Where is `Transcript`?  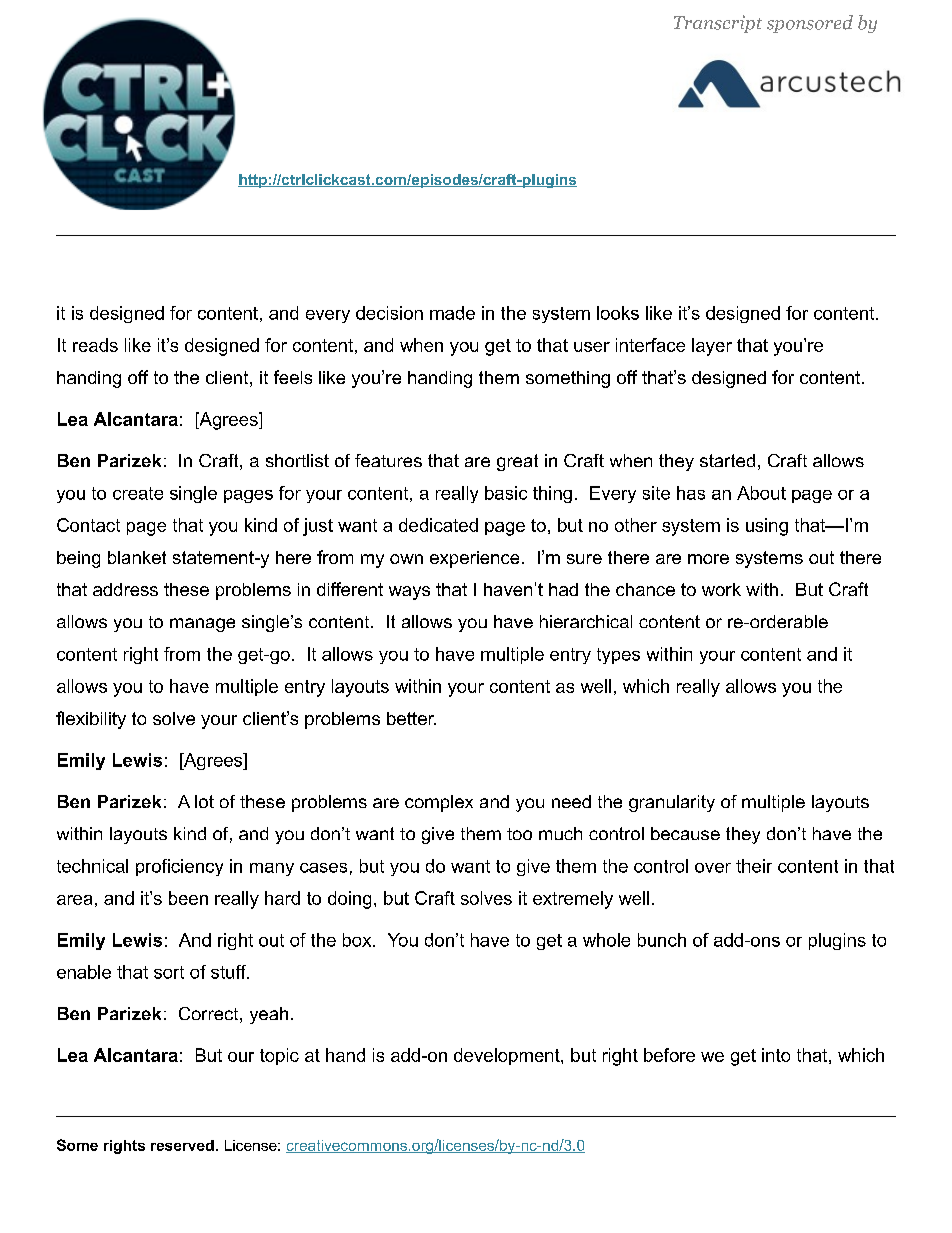
Transcript is located at coordinates (718, 24).
